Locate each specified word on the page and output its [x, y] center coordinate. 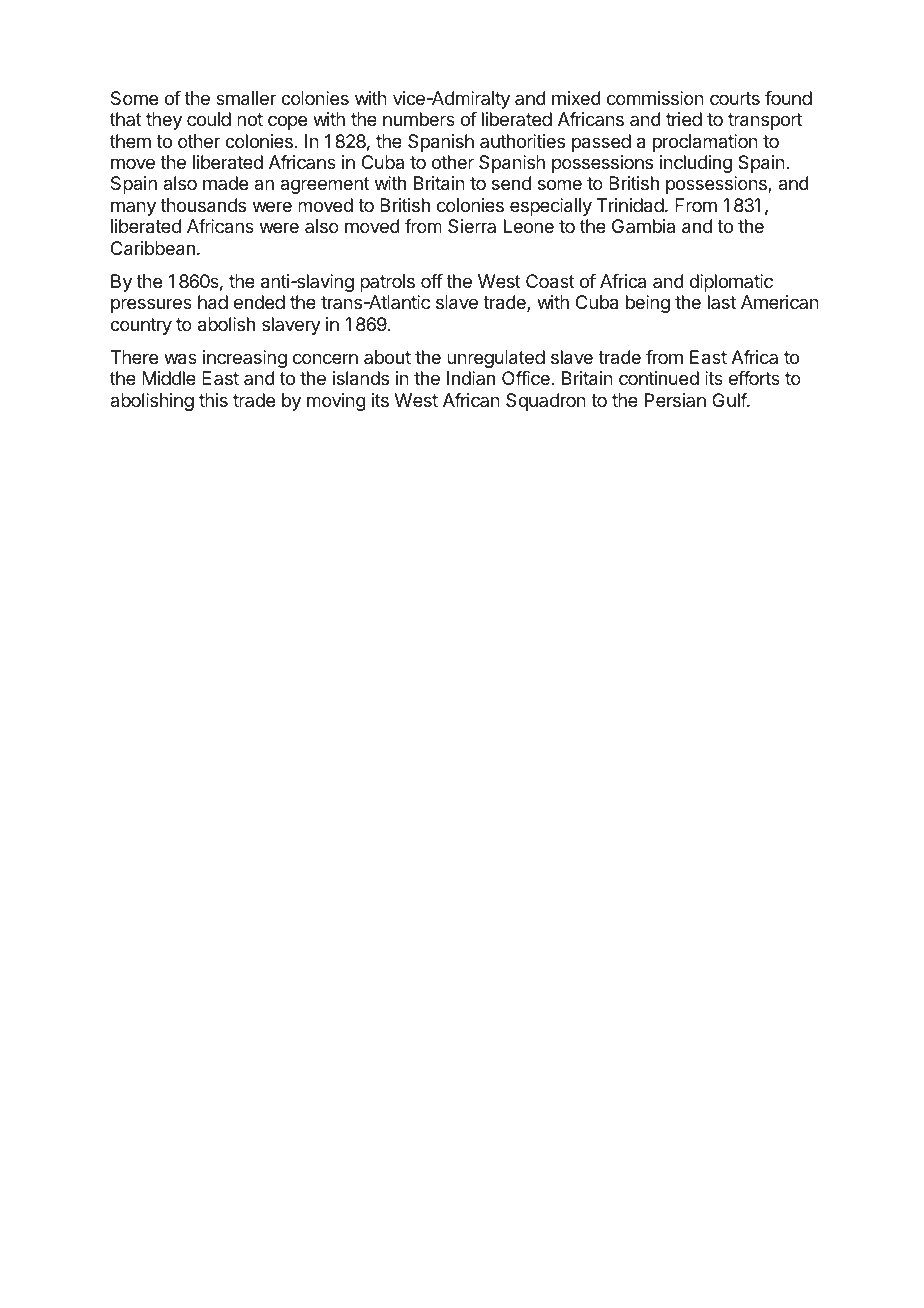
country [141, 326]
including [696, 164]
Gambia [643, 226]
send [511, 183]
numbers [419, 119]
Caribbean [153, 248]
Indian [471, 378]
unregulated [496, 359]
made [225, 183]
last [722, 302]
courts [735, 98]
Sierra [472, 226]
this [213, 400]
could [209, 119]
